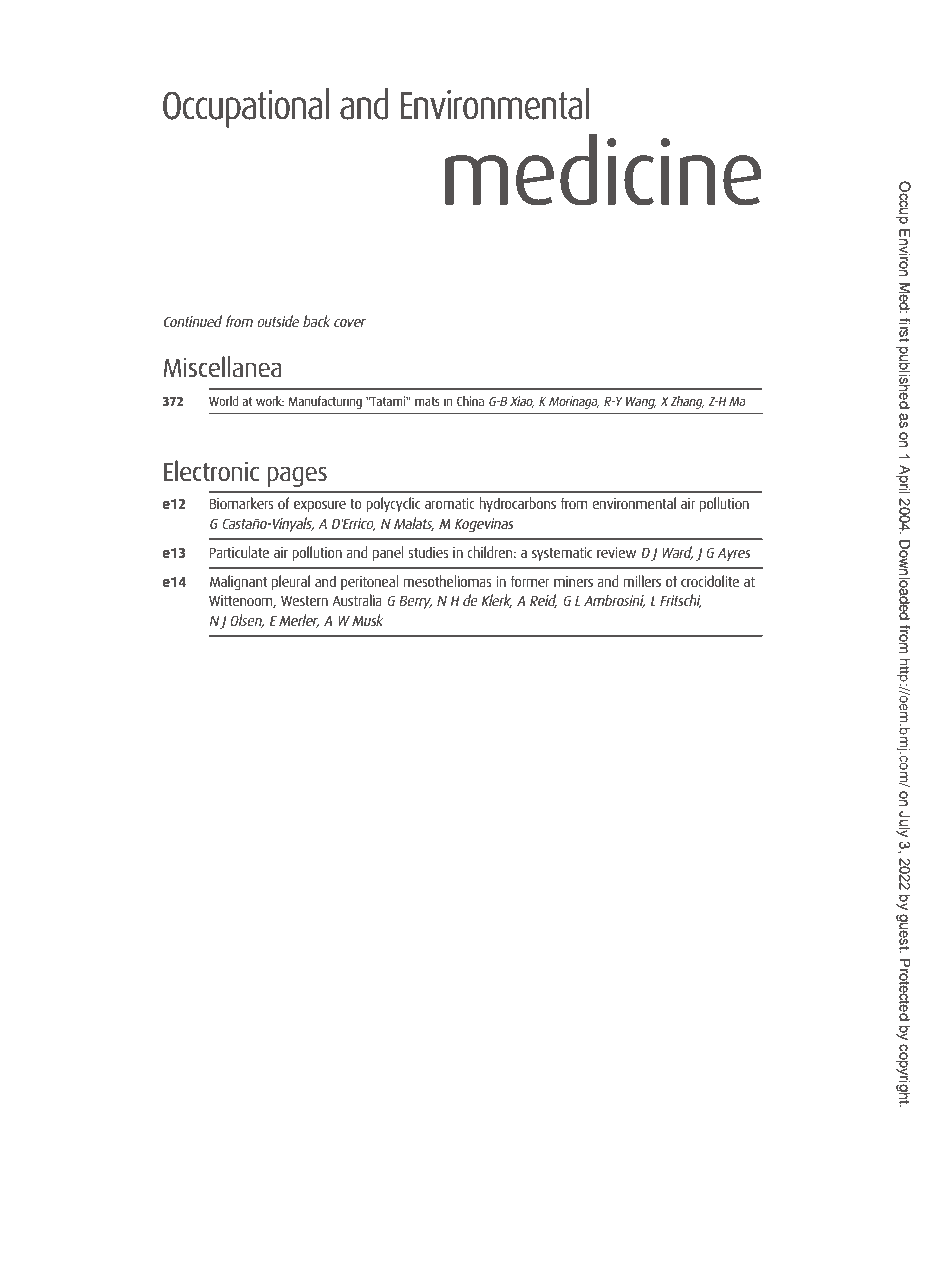 The image size is (928, 1288). Describe the element at coordinates (450, 503) in the screenshot. I see `aromatic` at that location.
